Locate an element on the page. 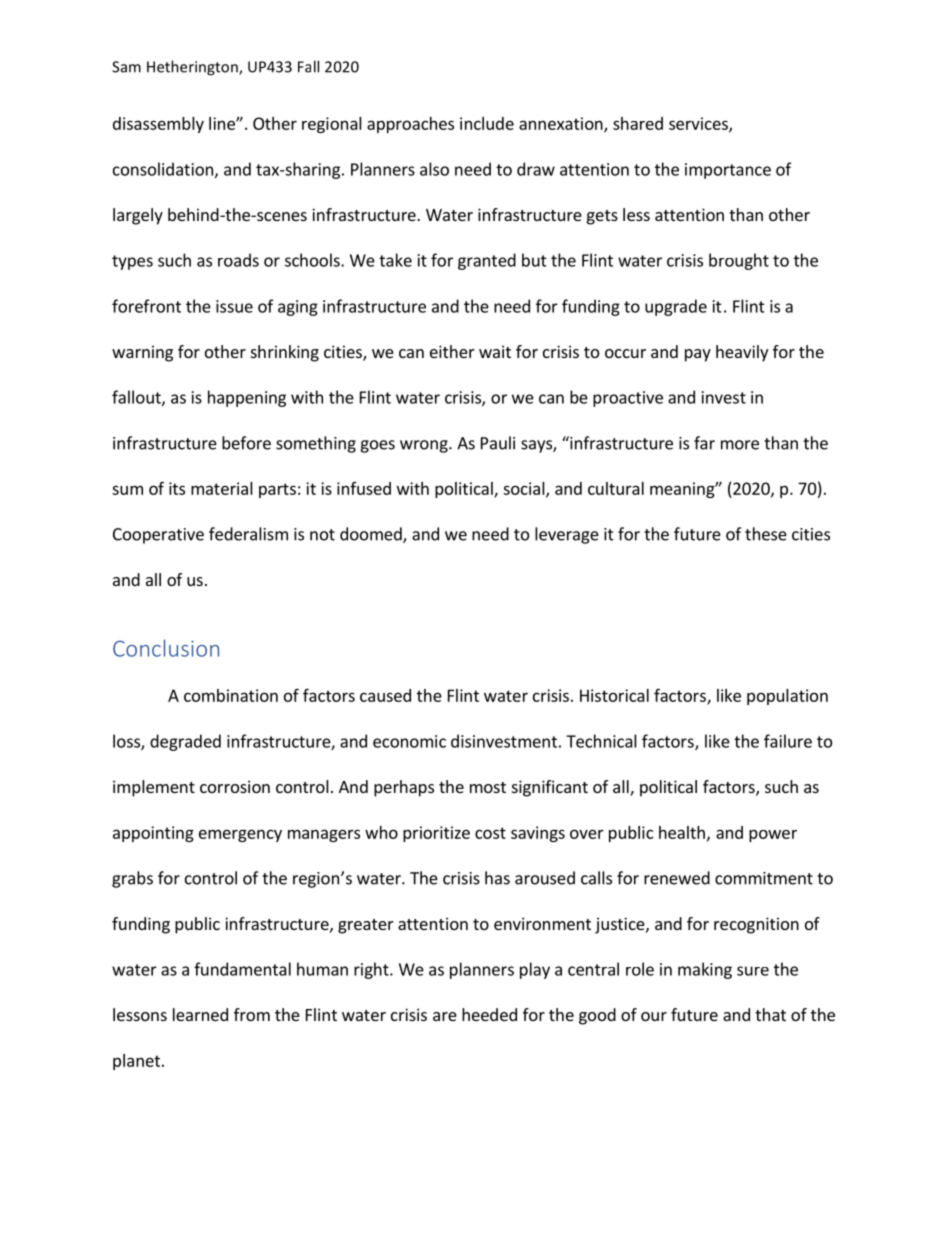  pay is located at coordinates (698, 355).
